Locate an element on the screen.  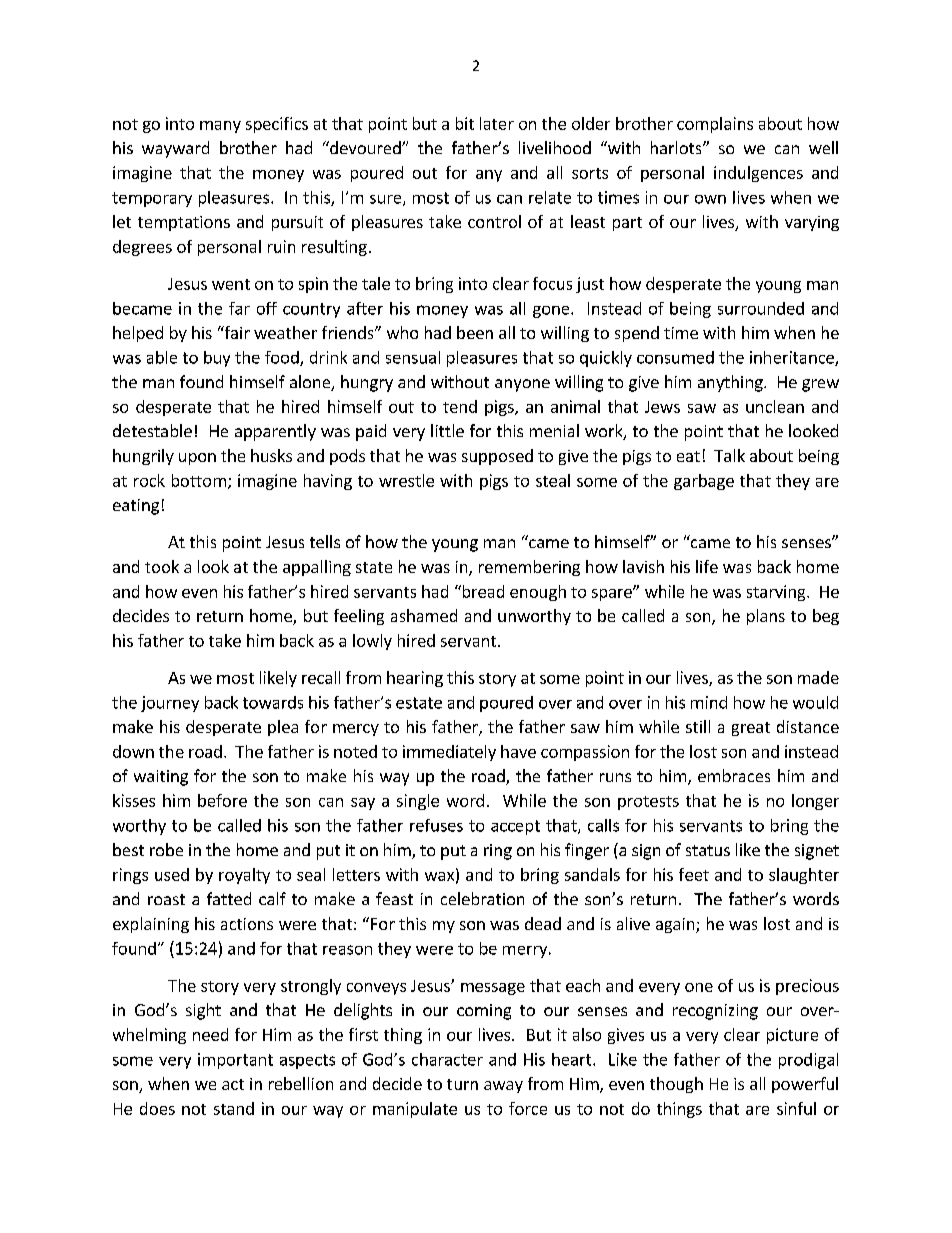
status is located at coordinates (708, 850).
